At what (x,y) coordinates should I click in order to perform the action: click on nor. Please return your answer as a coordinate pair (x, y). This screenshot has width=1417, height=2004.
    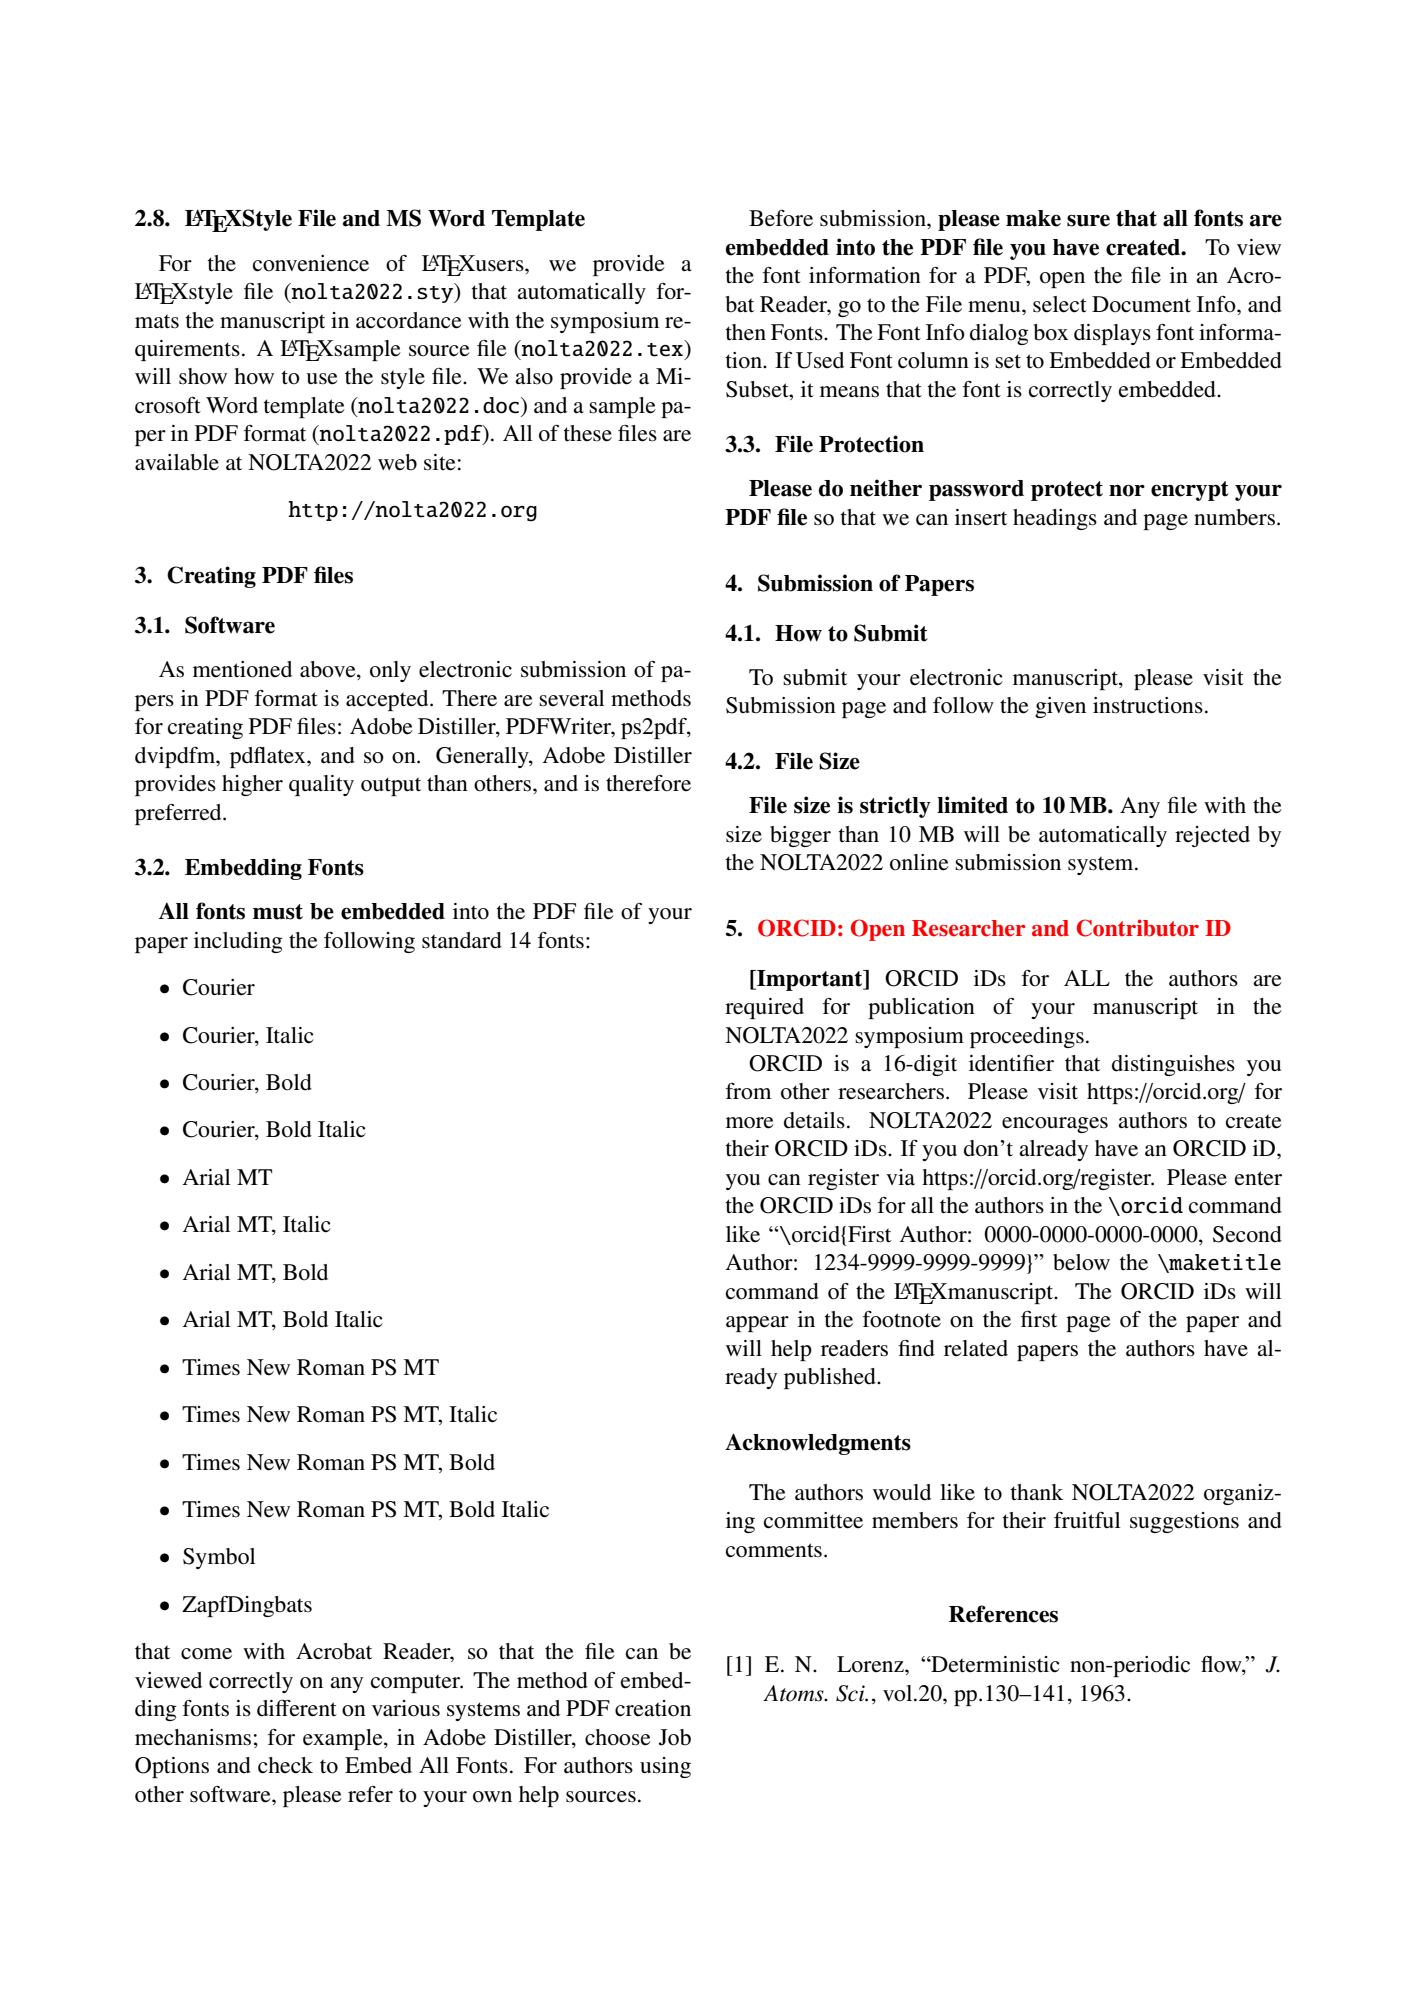
    Looking at the image, I should click on (1127, 490).
